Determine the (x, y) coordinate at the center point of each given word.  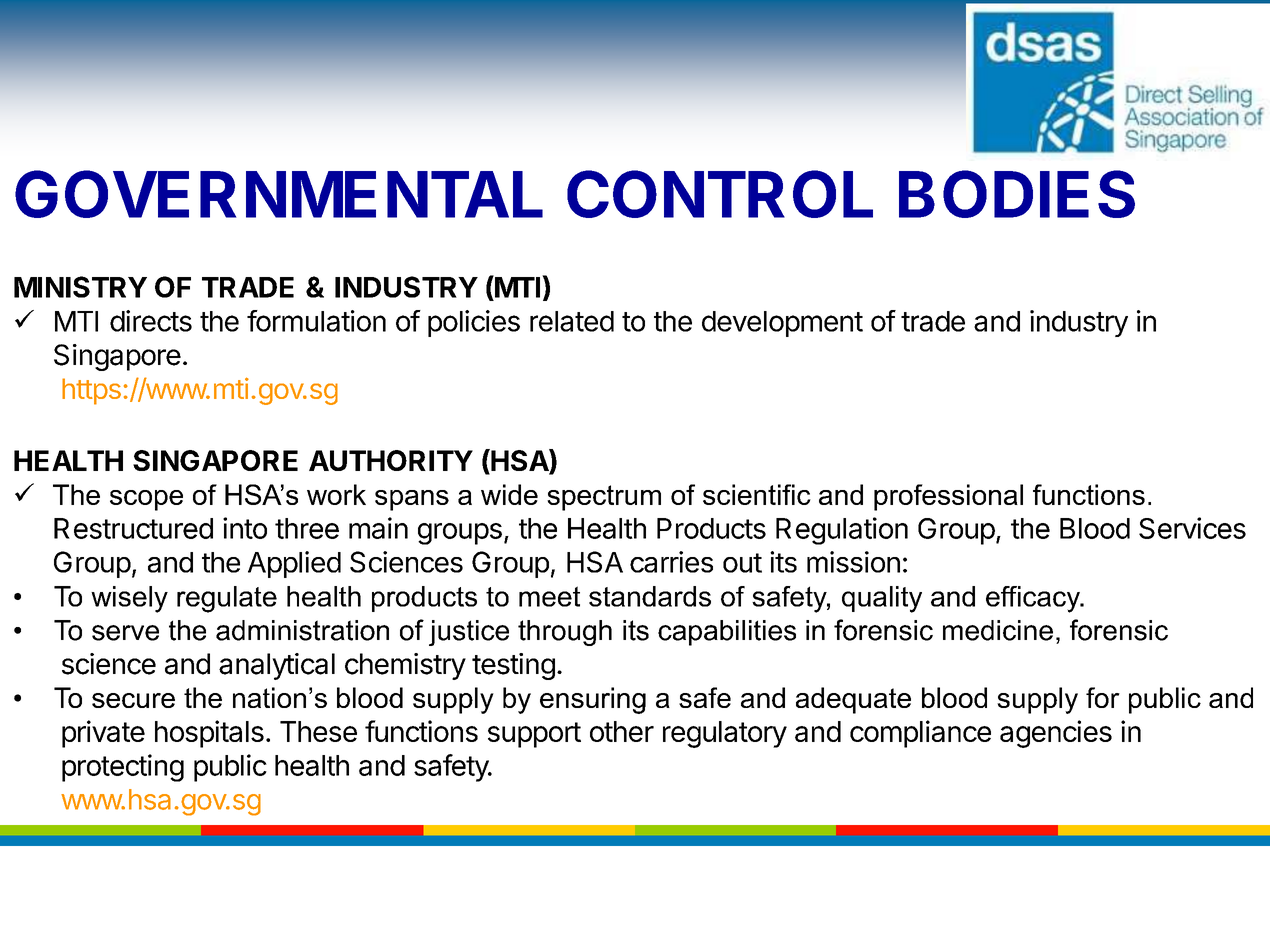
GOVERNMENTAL (279, 194)
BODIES (1017, 194)
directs (151, 321)
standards (650, 596)
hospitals (209, 734)
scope (146, 500)
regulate (227, 599)
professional (948, 497)
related (572, 321)
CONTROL (720, 194)
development (782, 324)
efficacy (1034, 599)
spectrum (604, 498)
